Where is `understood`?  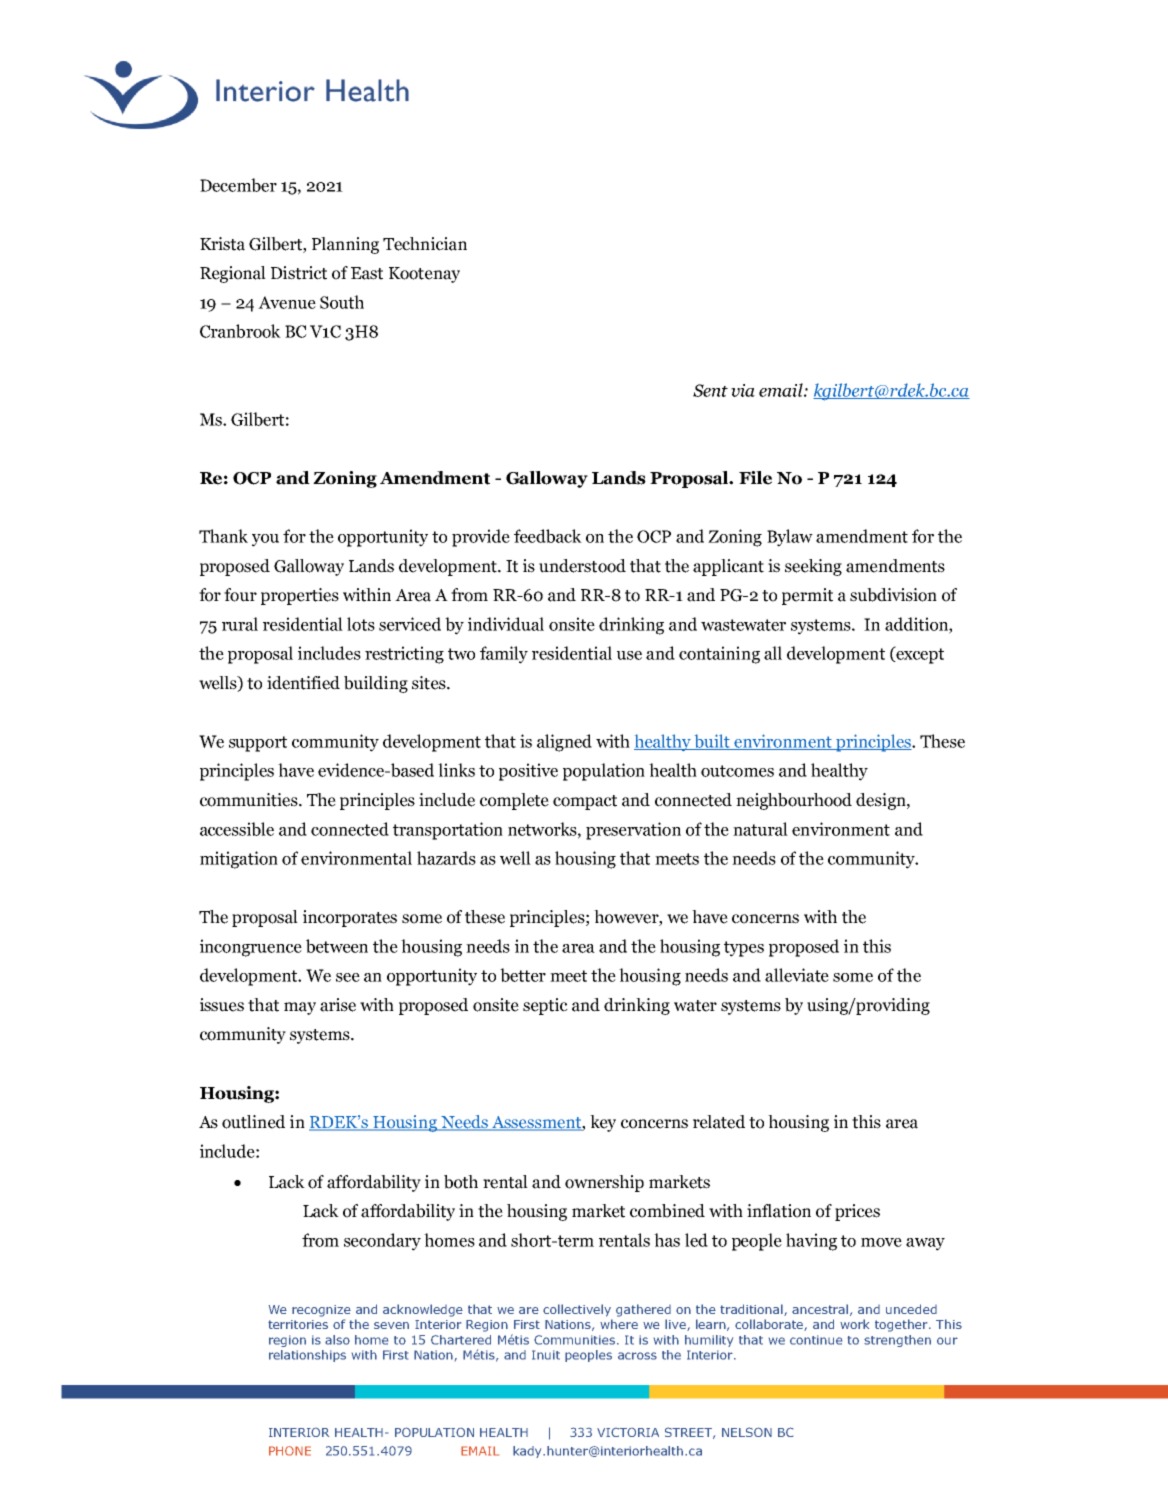
understood is located at coordinates (582, 566).
